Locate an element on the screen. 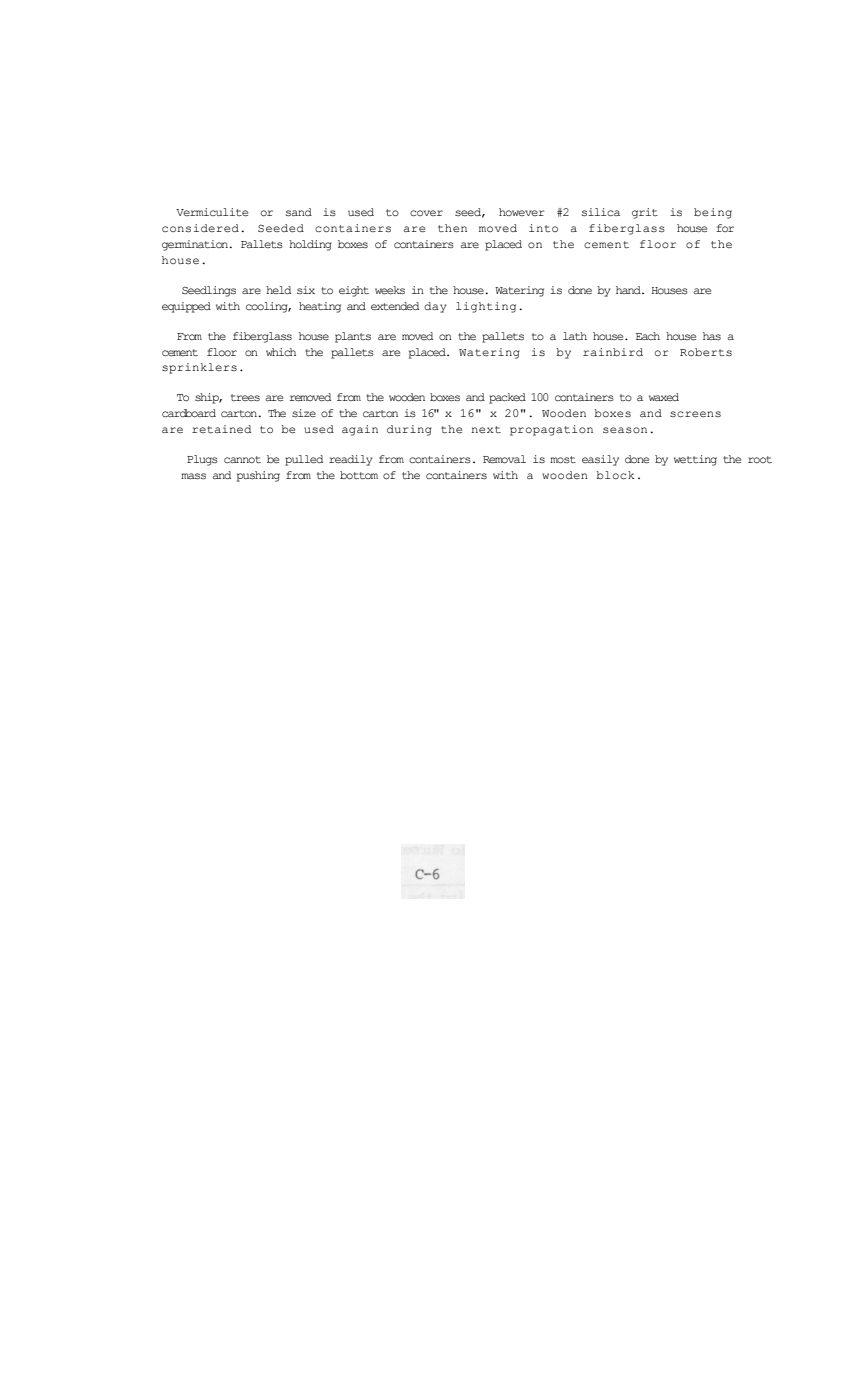 The height and width of the screenshot is (1400, 849). then is located at coordinates (452, 228).
